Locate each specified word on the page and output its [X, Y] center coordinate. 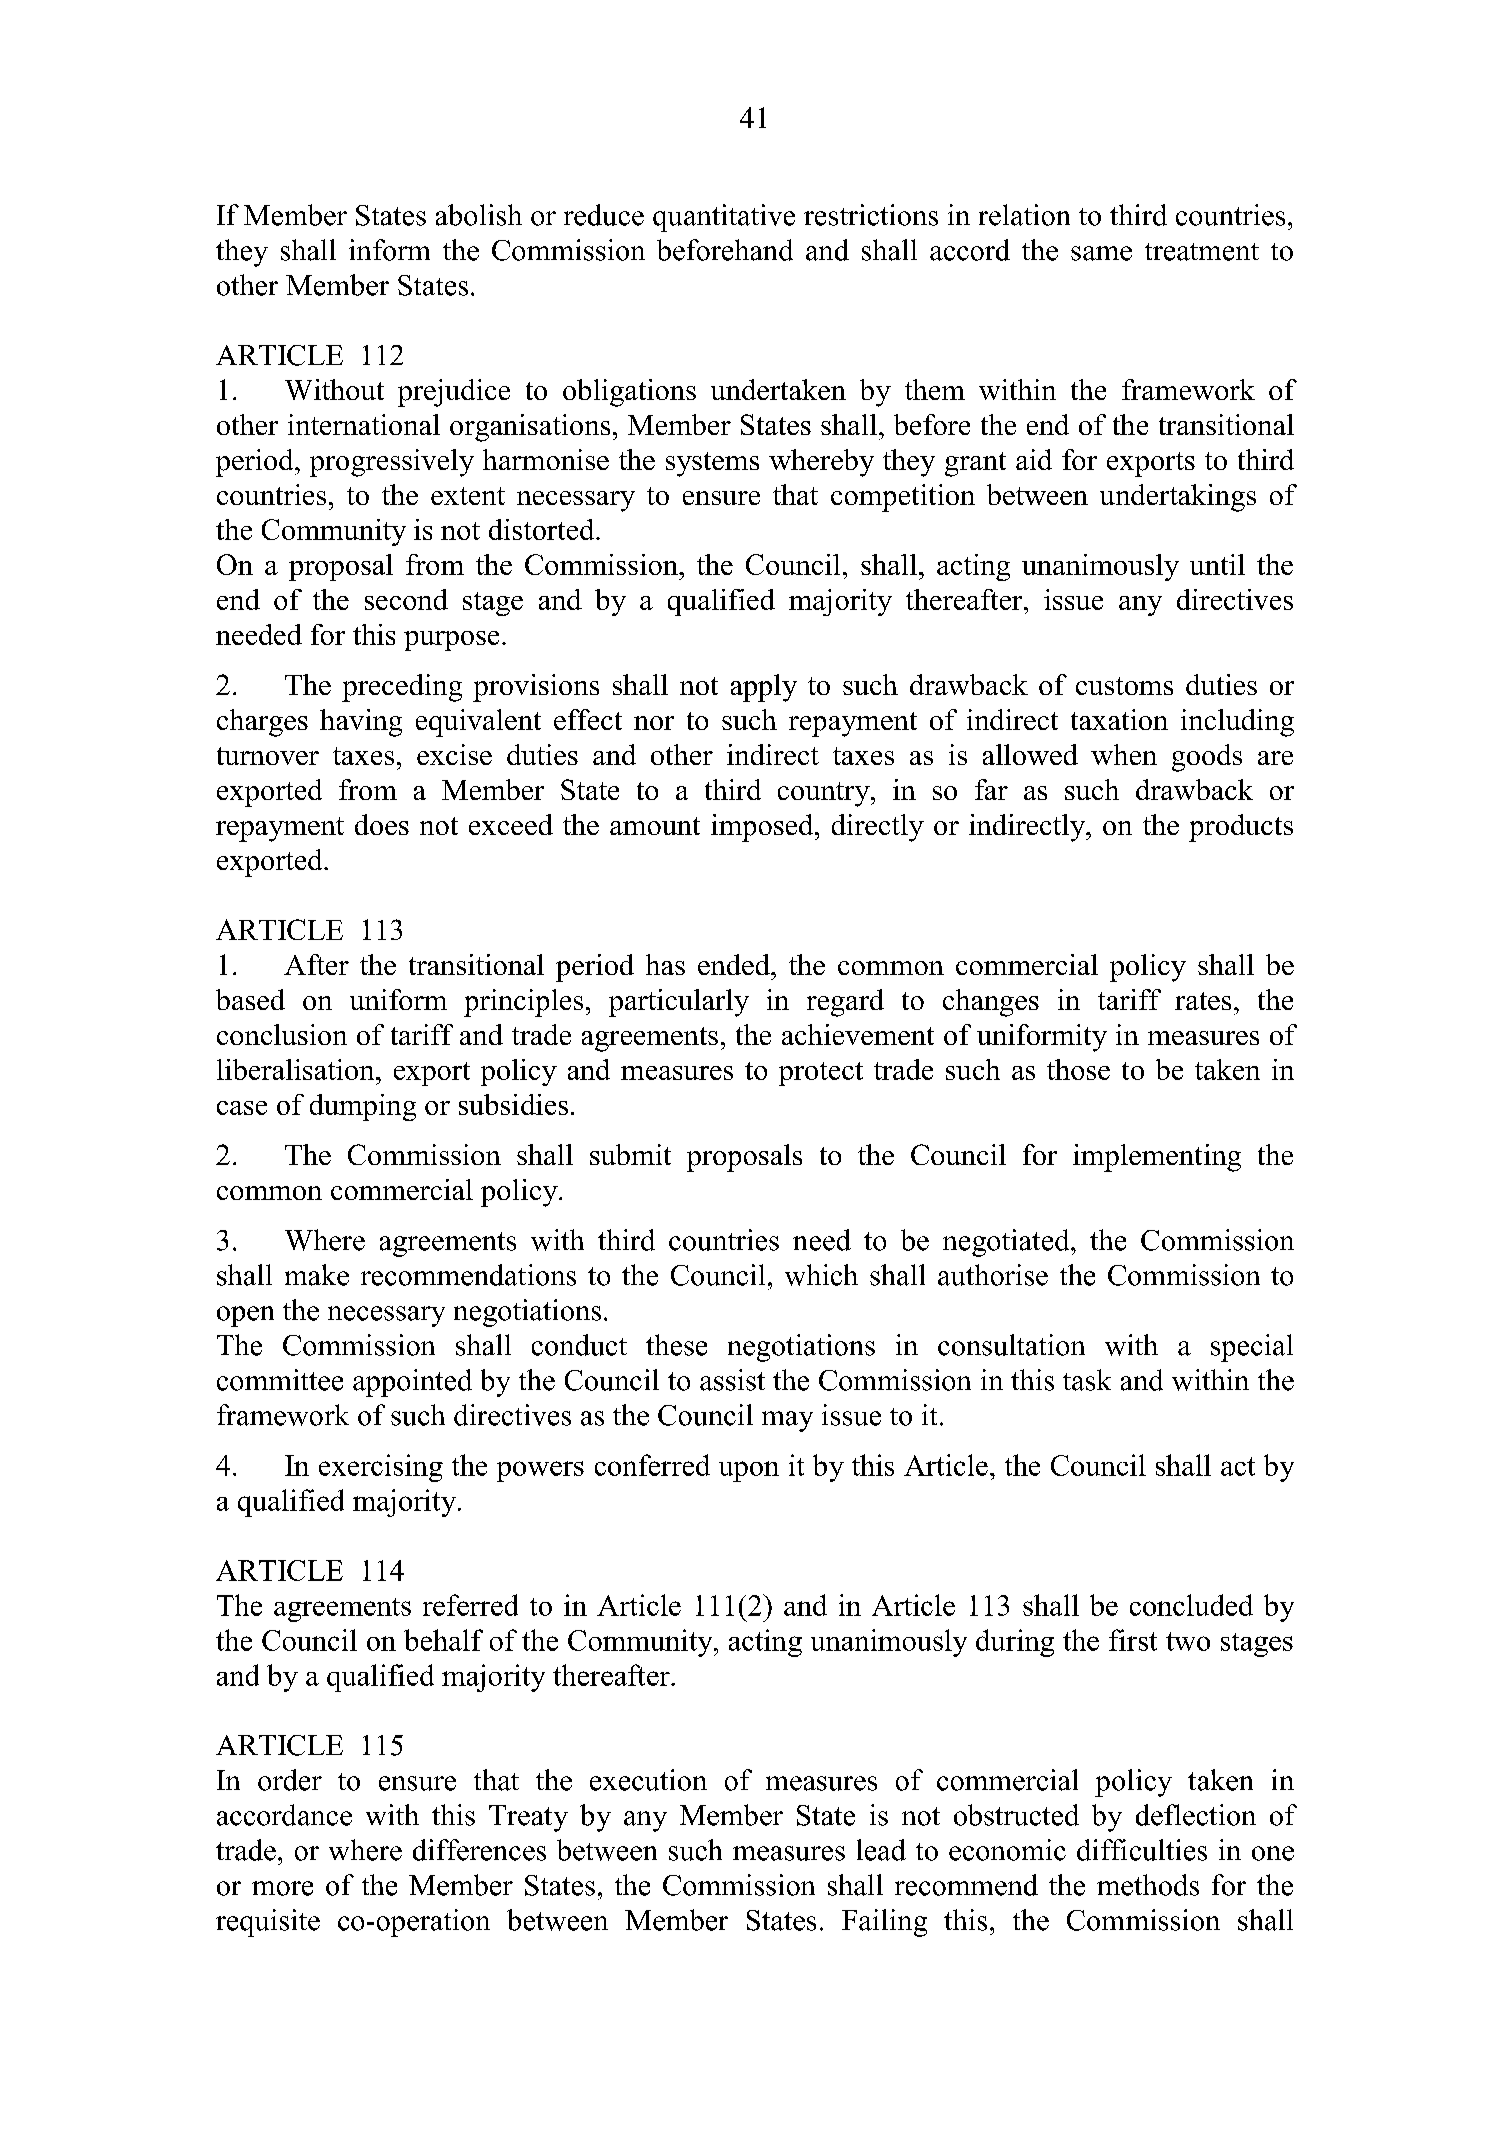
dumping [363, 1107]
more [282, 1888]
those [1078, 1069]
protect [821, 1074]
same [1101, 253]
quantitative [724, 218]
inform [389, 250]
